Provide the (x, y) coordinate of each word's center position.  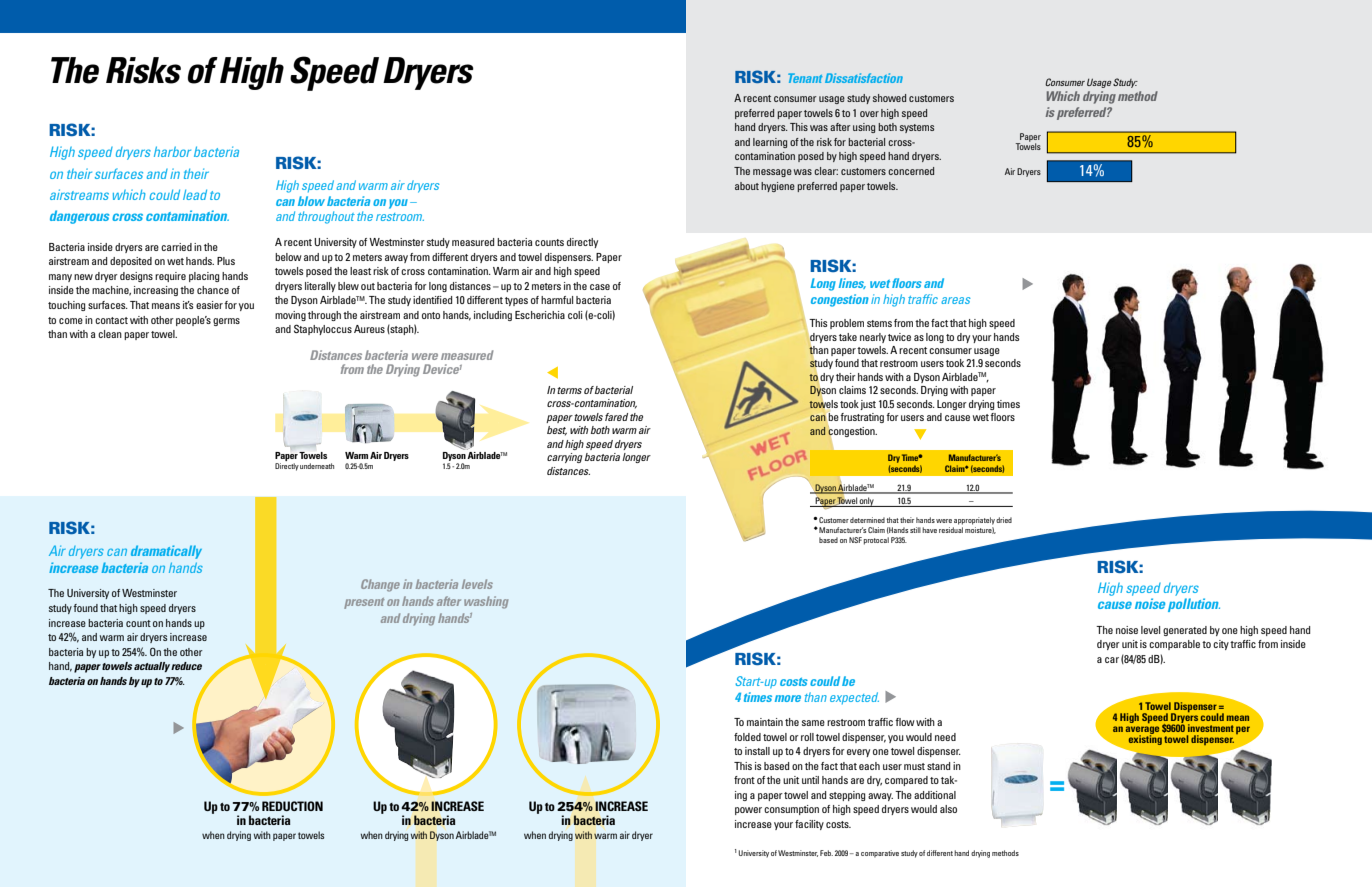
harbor (172, 151)
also (948, 809)
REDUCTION (292, 806)
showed (889, 98)
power (748, 811)
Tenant (805, 78)
